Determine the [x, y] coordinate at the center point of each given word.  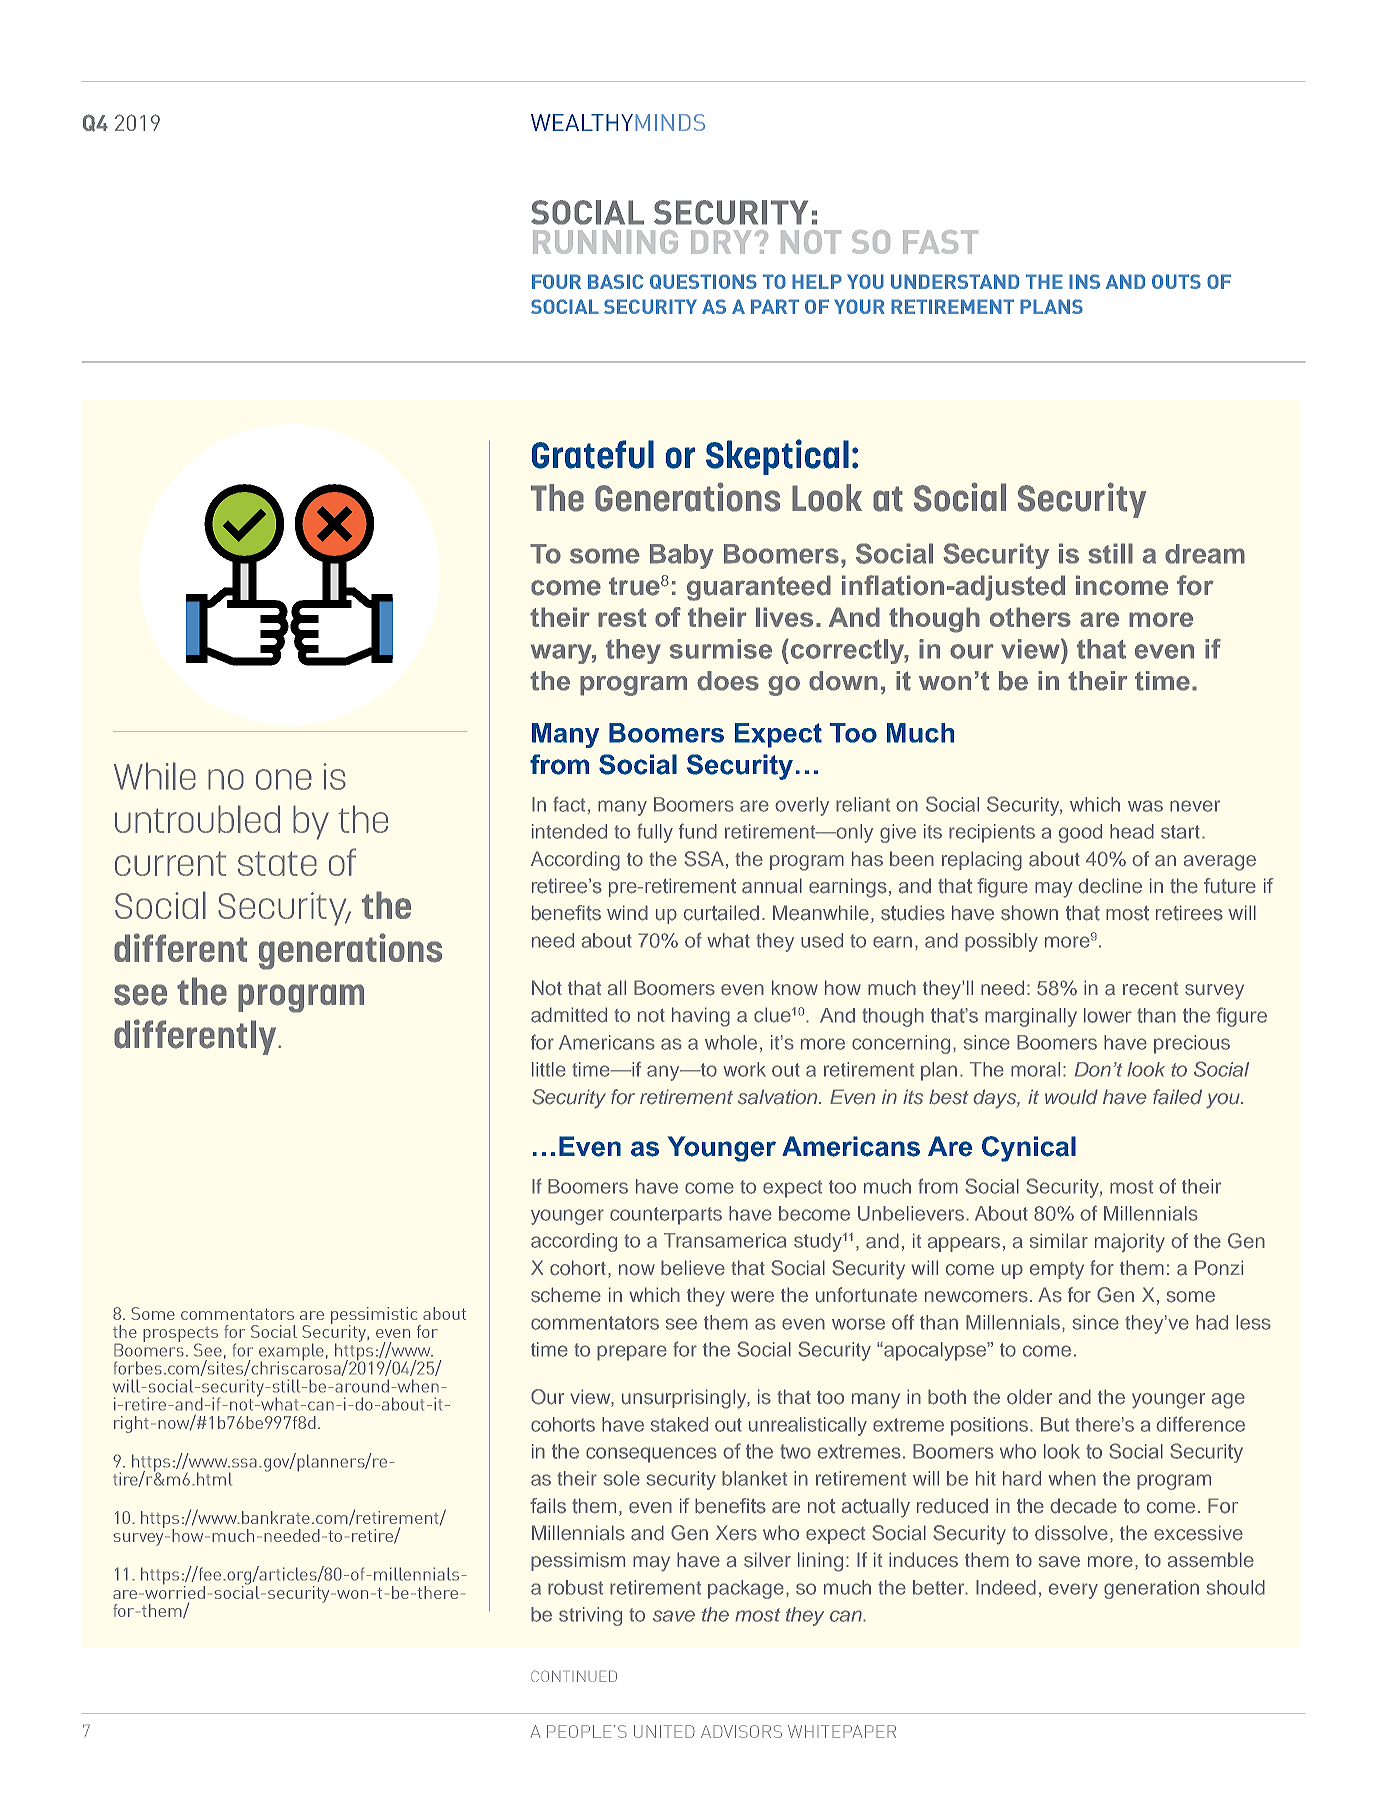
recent [1150, 989]
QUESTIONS [703, 281]
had [1212, 1322]
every [1073, 1591]
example [291, 1353]
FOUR [556, 281]
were [752, 1297]
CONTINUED [574, 1676]
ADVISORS [741, 1731]
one [284, 779]
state [277, 863]
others [1030, 617]
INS [1084, 281]
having [701, 1017]
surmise [721, 649]
